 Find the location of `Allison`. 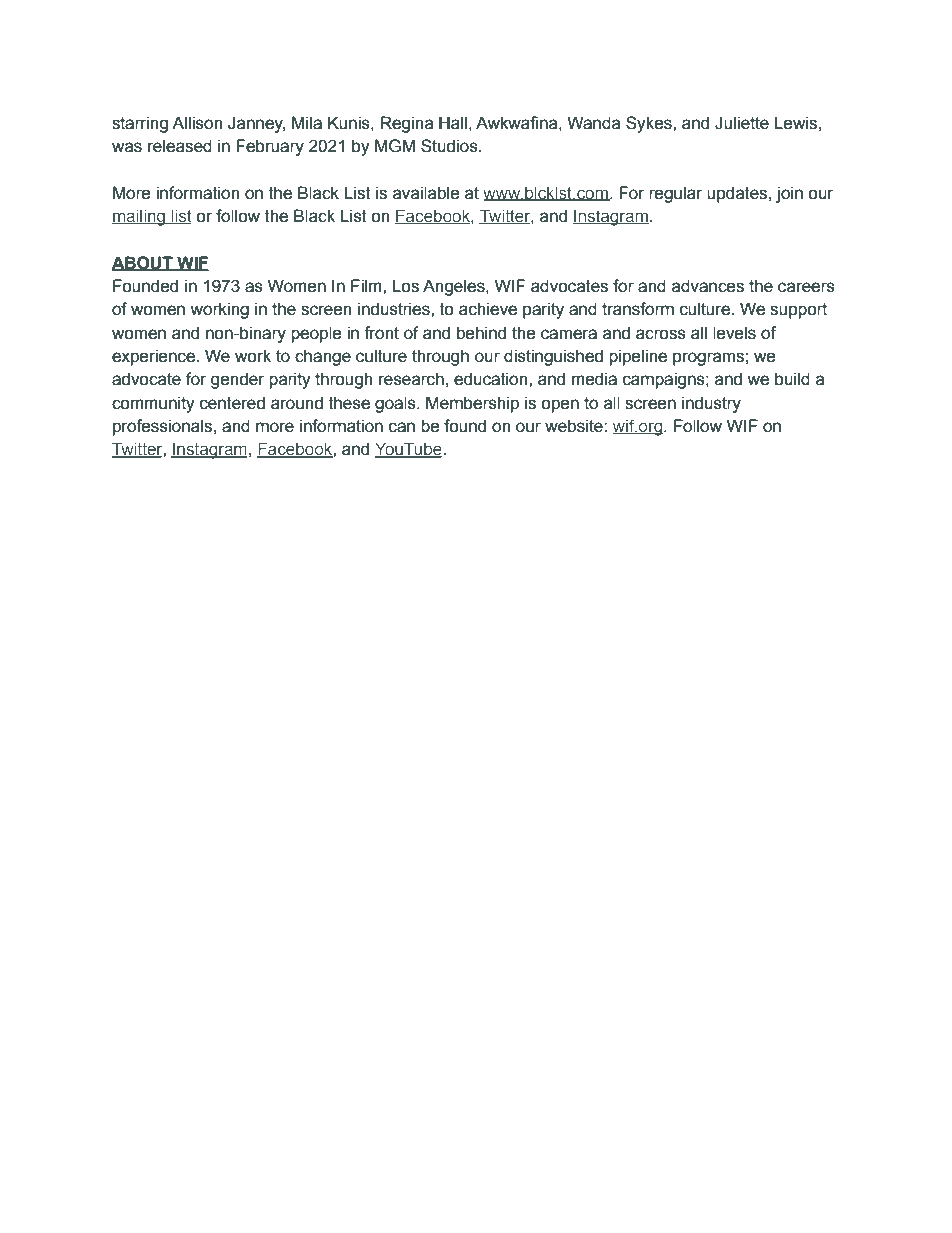

Allison is located at coordinates (197, 123).
